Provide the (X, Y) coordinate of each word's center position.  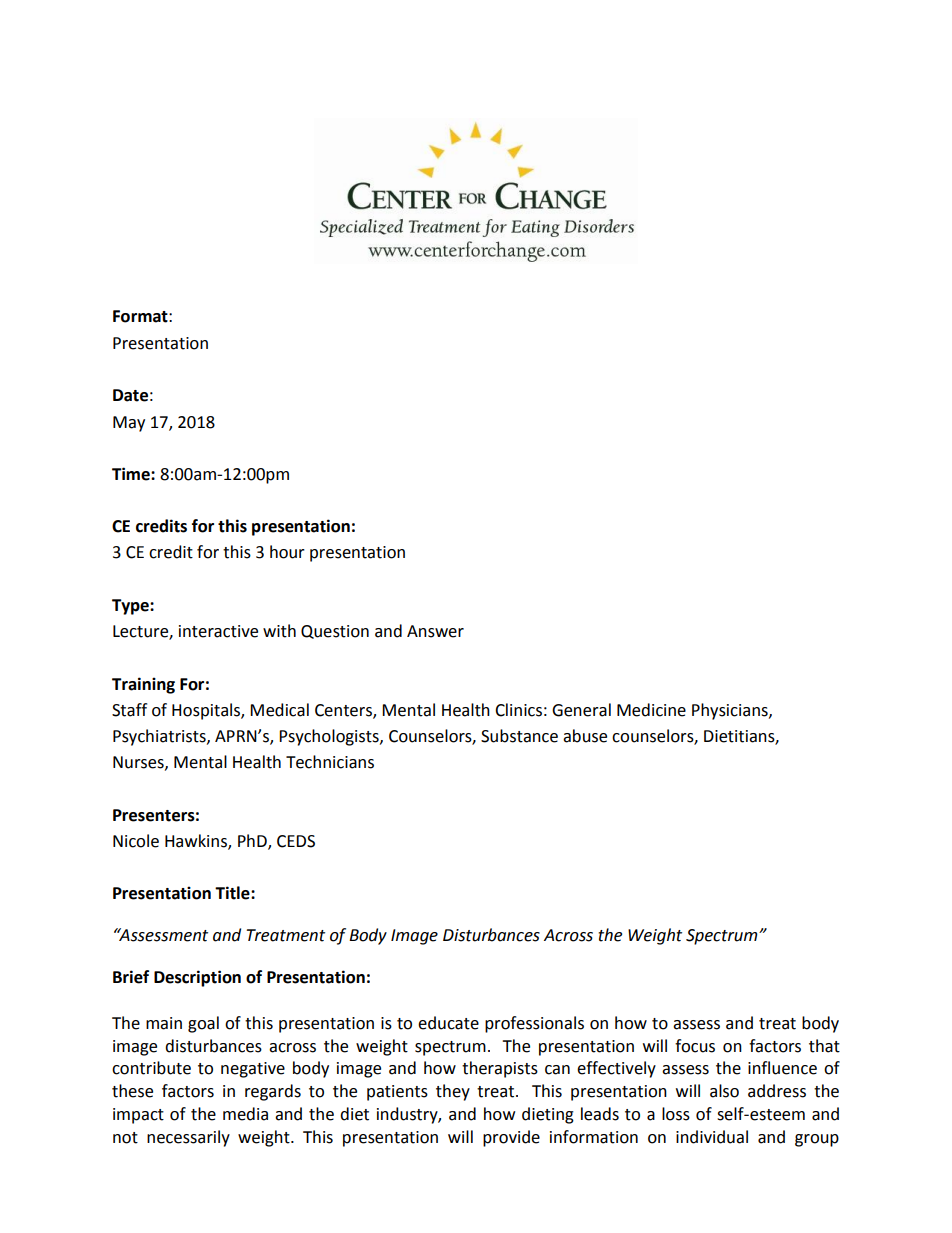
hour (287, 552)
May (129, 424)
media (245, 1114)
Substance (519, 736)
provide (511, 1138)
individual (712, 1137)
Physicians (731, 711)
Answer (435, 631)
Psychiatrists (160, 737)
